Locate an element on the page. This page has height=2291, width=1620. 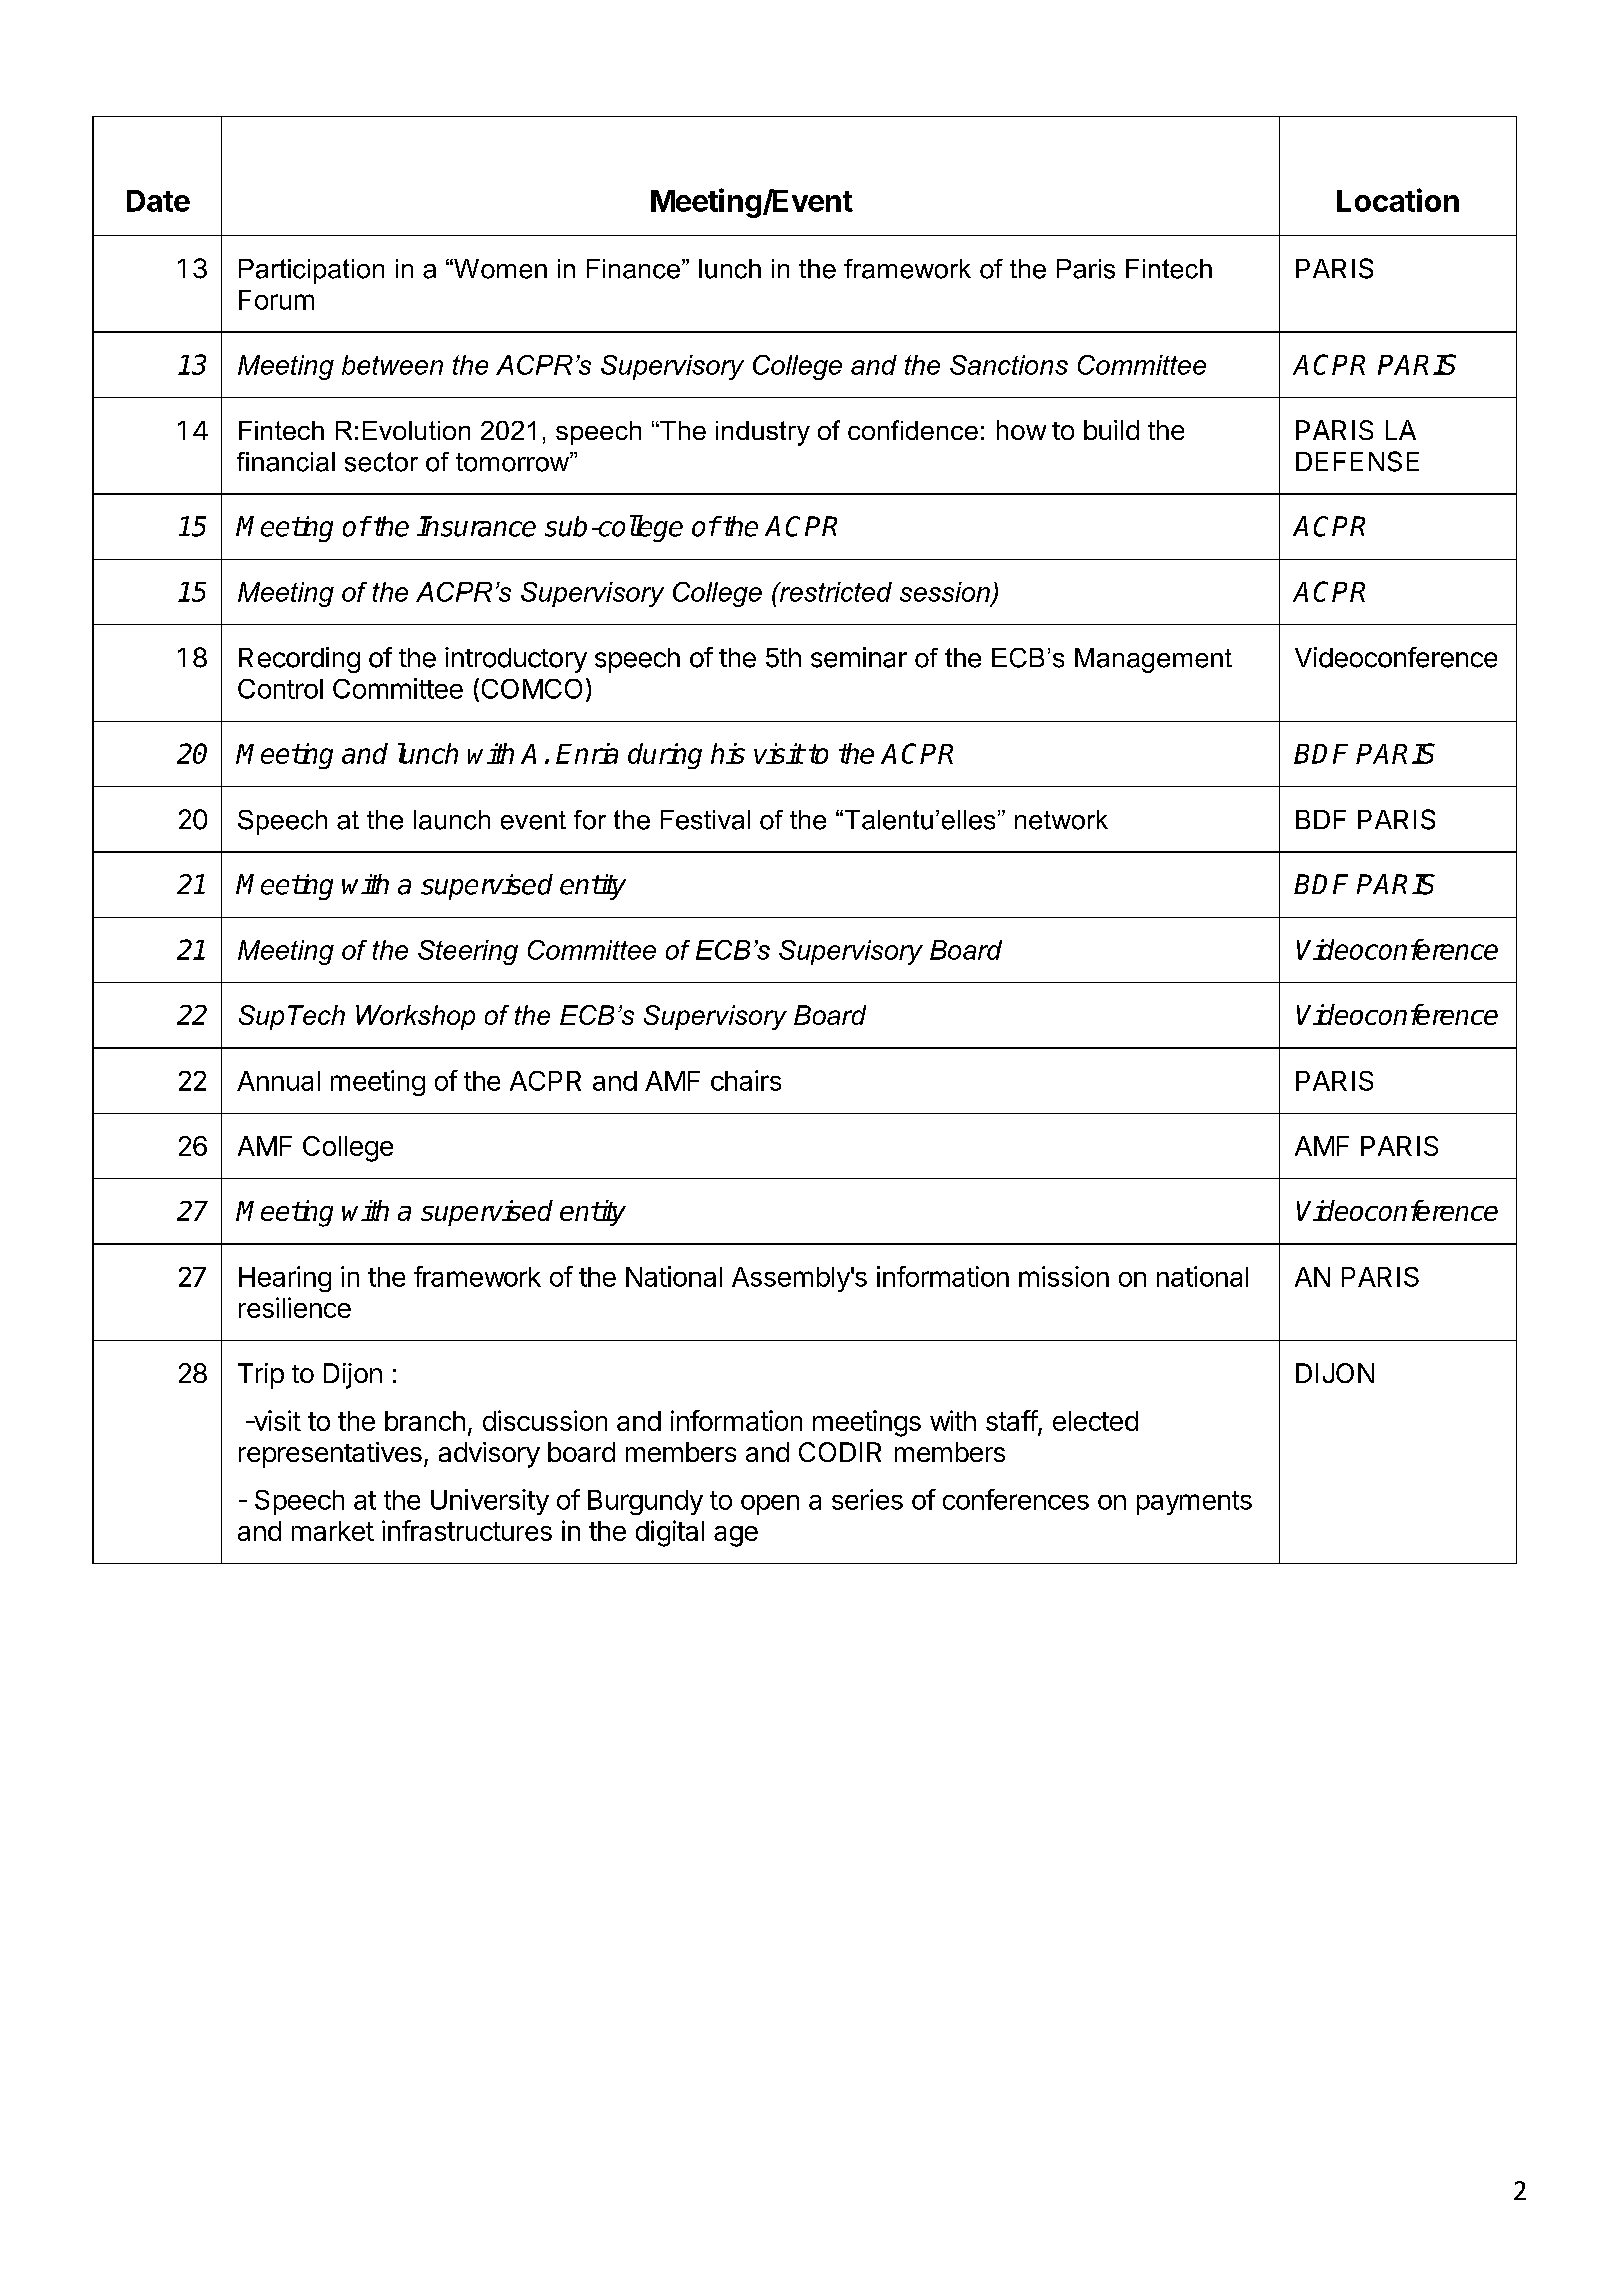
seminar is located at coordinates (859, 657).
